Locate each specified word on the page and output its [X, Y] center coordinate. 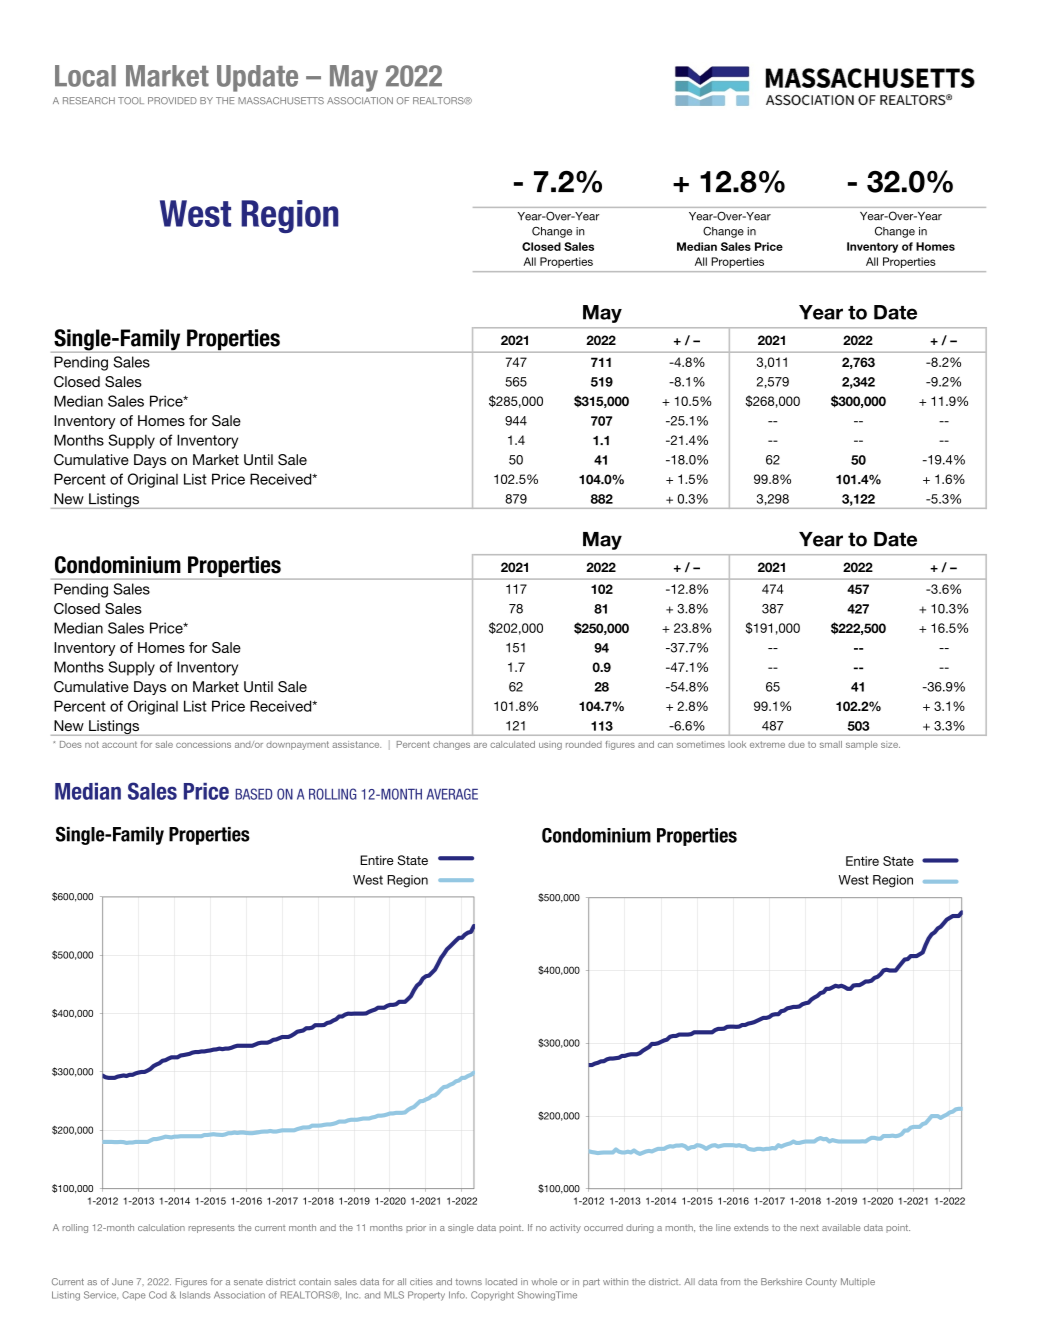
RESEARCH [89, 101]
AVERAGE [452, 794]
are [480, 745]
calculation [161, 1227]
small [831, 744]
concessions [203, 744]
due [796, 744]
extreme [767, 744]
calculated [512, 744]
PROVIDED [172, 101]
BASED [254, 794]
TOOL [131, 101]
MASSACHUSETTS [281, 101]
